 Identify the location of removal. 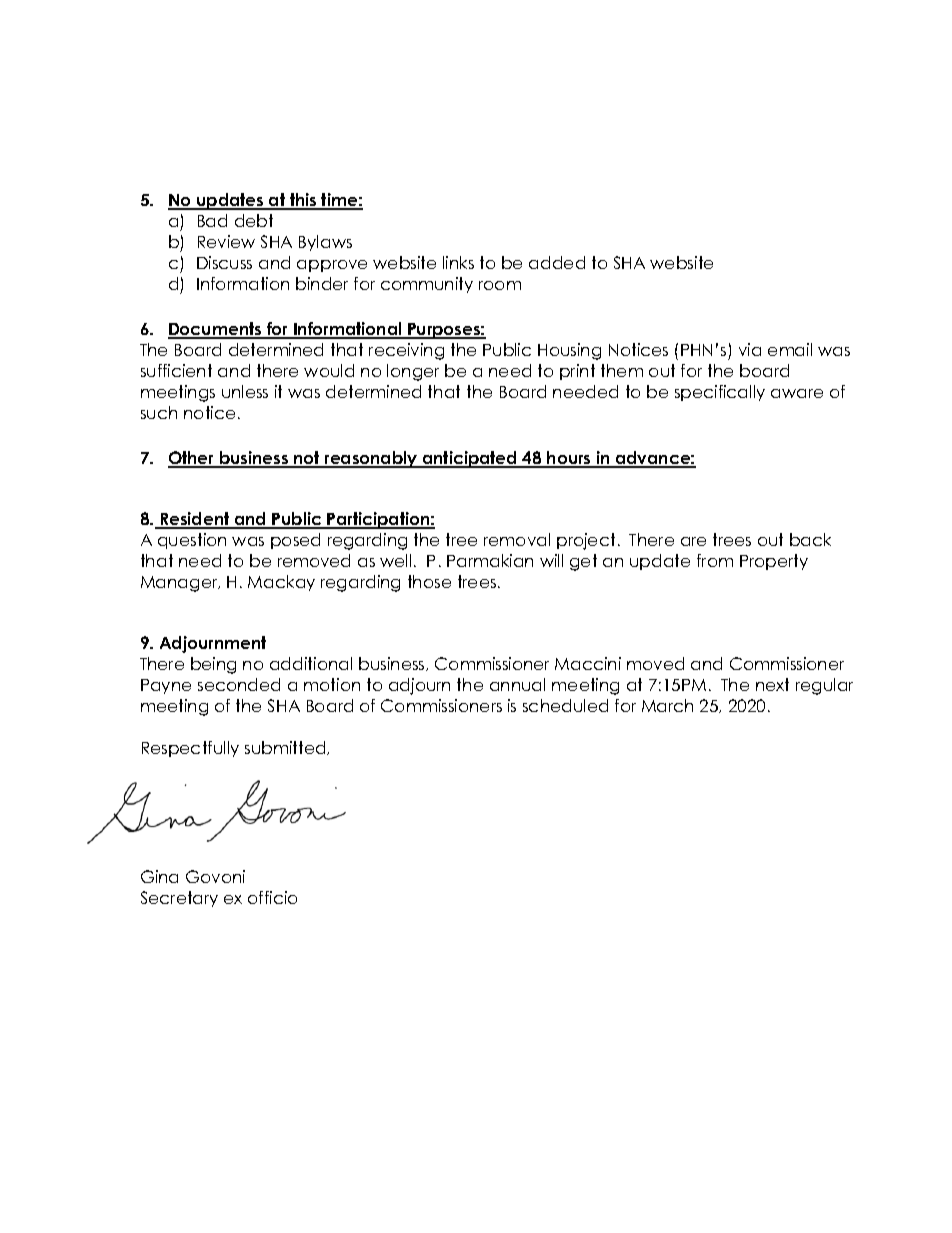
(517, 539).
